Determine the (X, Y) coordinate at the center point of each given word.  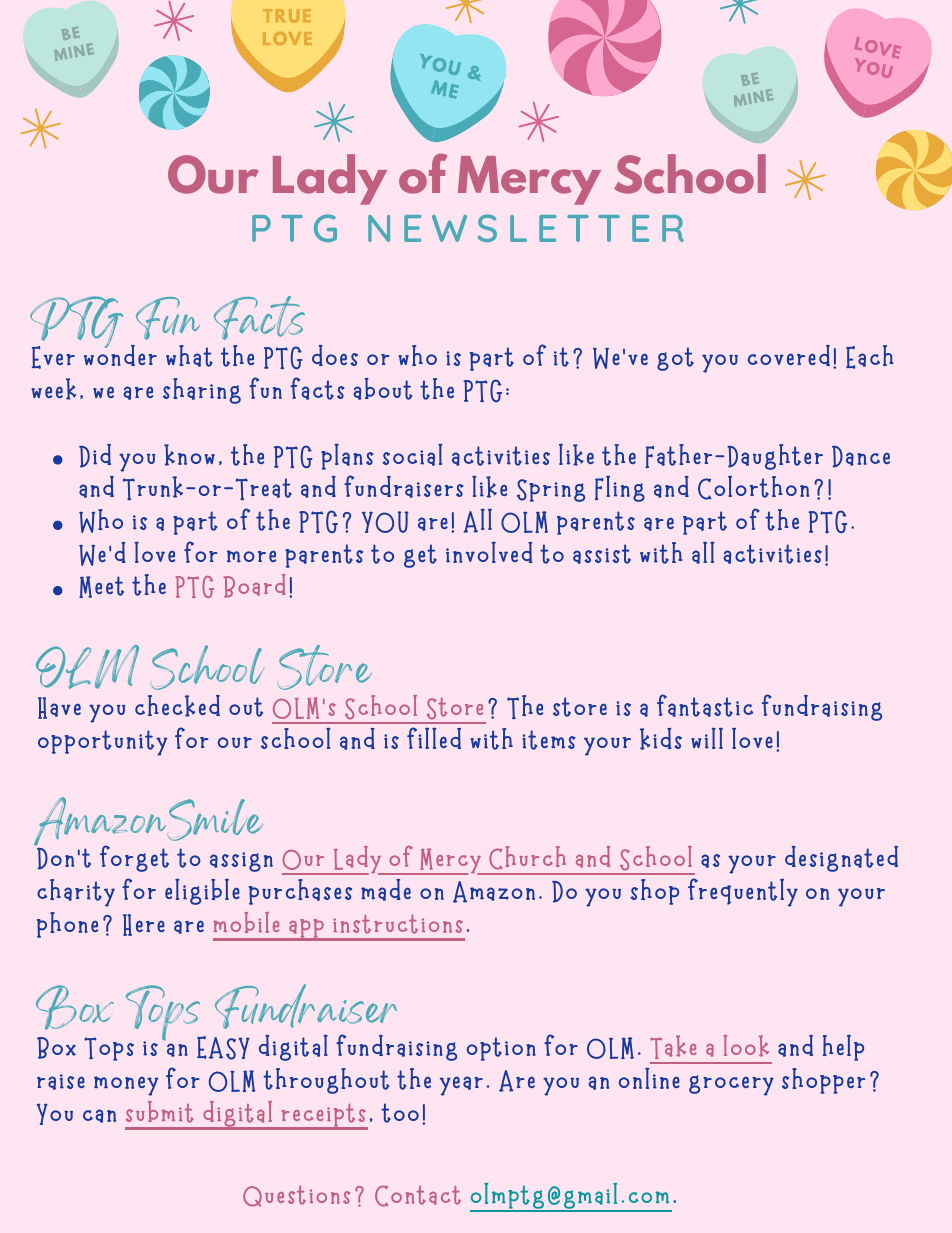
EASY (223, 1048)
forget (134, 858)
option (501, 1049)
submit (160, 1112)
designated (841, 859)
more (251, 556)
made (386, 890)
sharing (202, 391)
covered (789, 355)
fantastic (705, 705)
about (382, 389)
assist (602, 554)
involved (489, 552)
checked (177, 706)
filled (434, 738)
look (746, 1046)
